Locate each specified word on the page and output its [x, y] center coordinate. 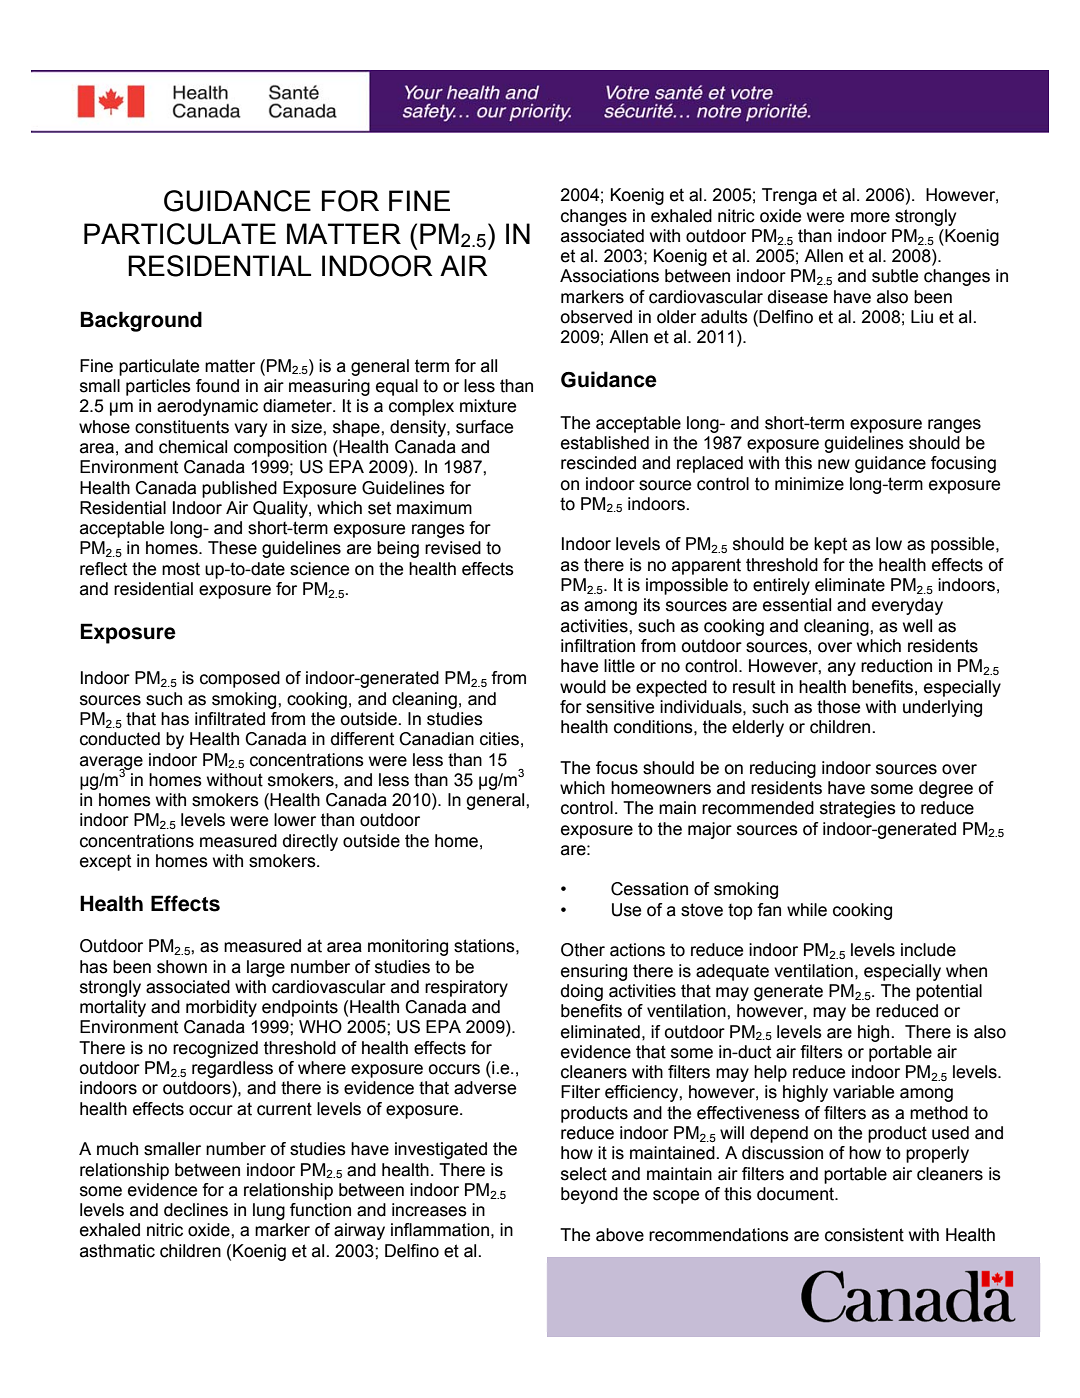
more [870, 217]
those [838, 707]
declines [196, 1210]
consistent [864, 1235]
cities [499, 739]
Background [141, 321]
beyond [589, 1195]
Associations [609, 276]
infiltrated [230, 719]
